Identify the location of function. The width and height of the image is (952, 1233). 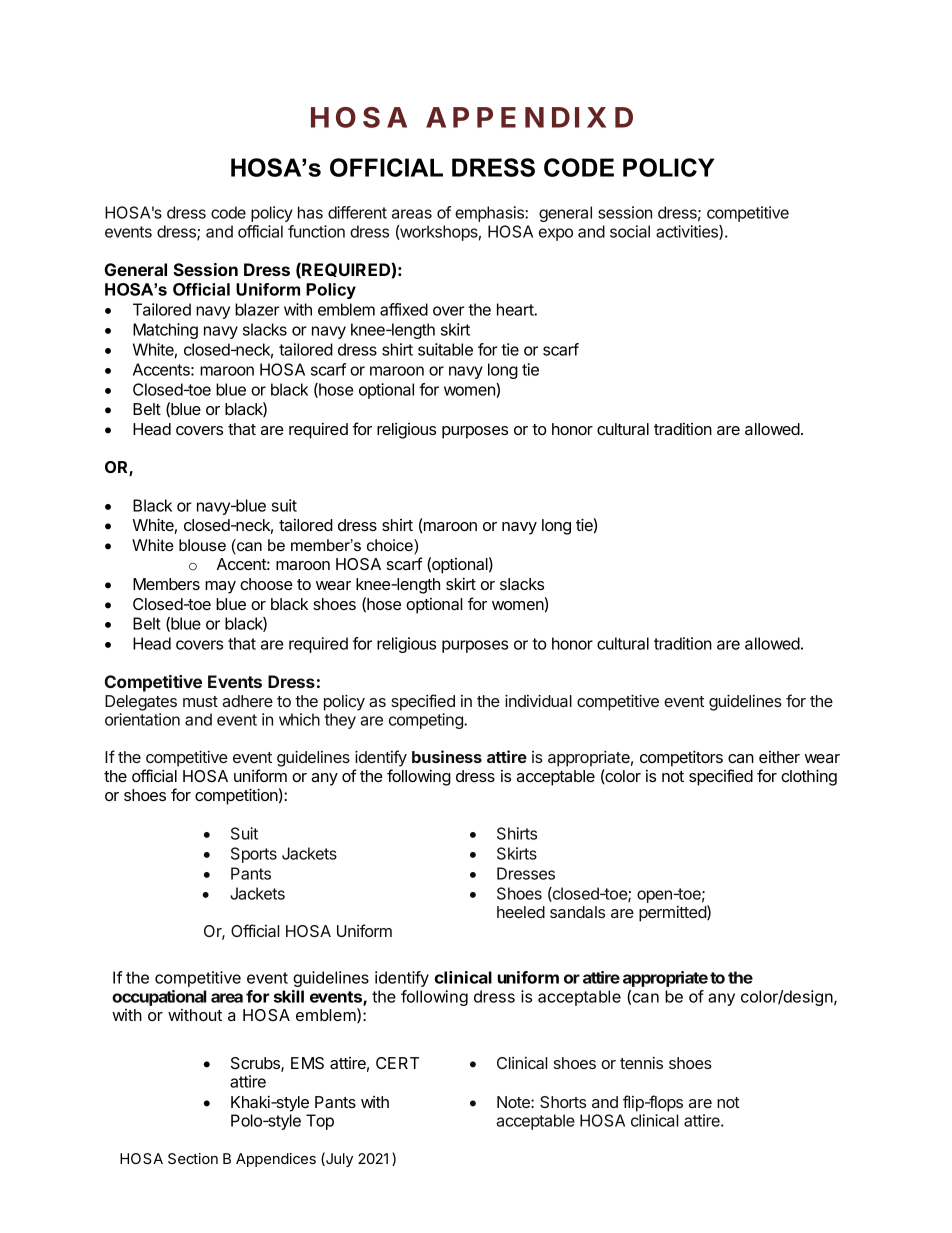
(316, 231).
